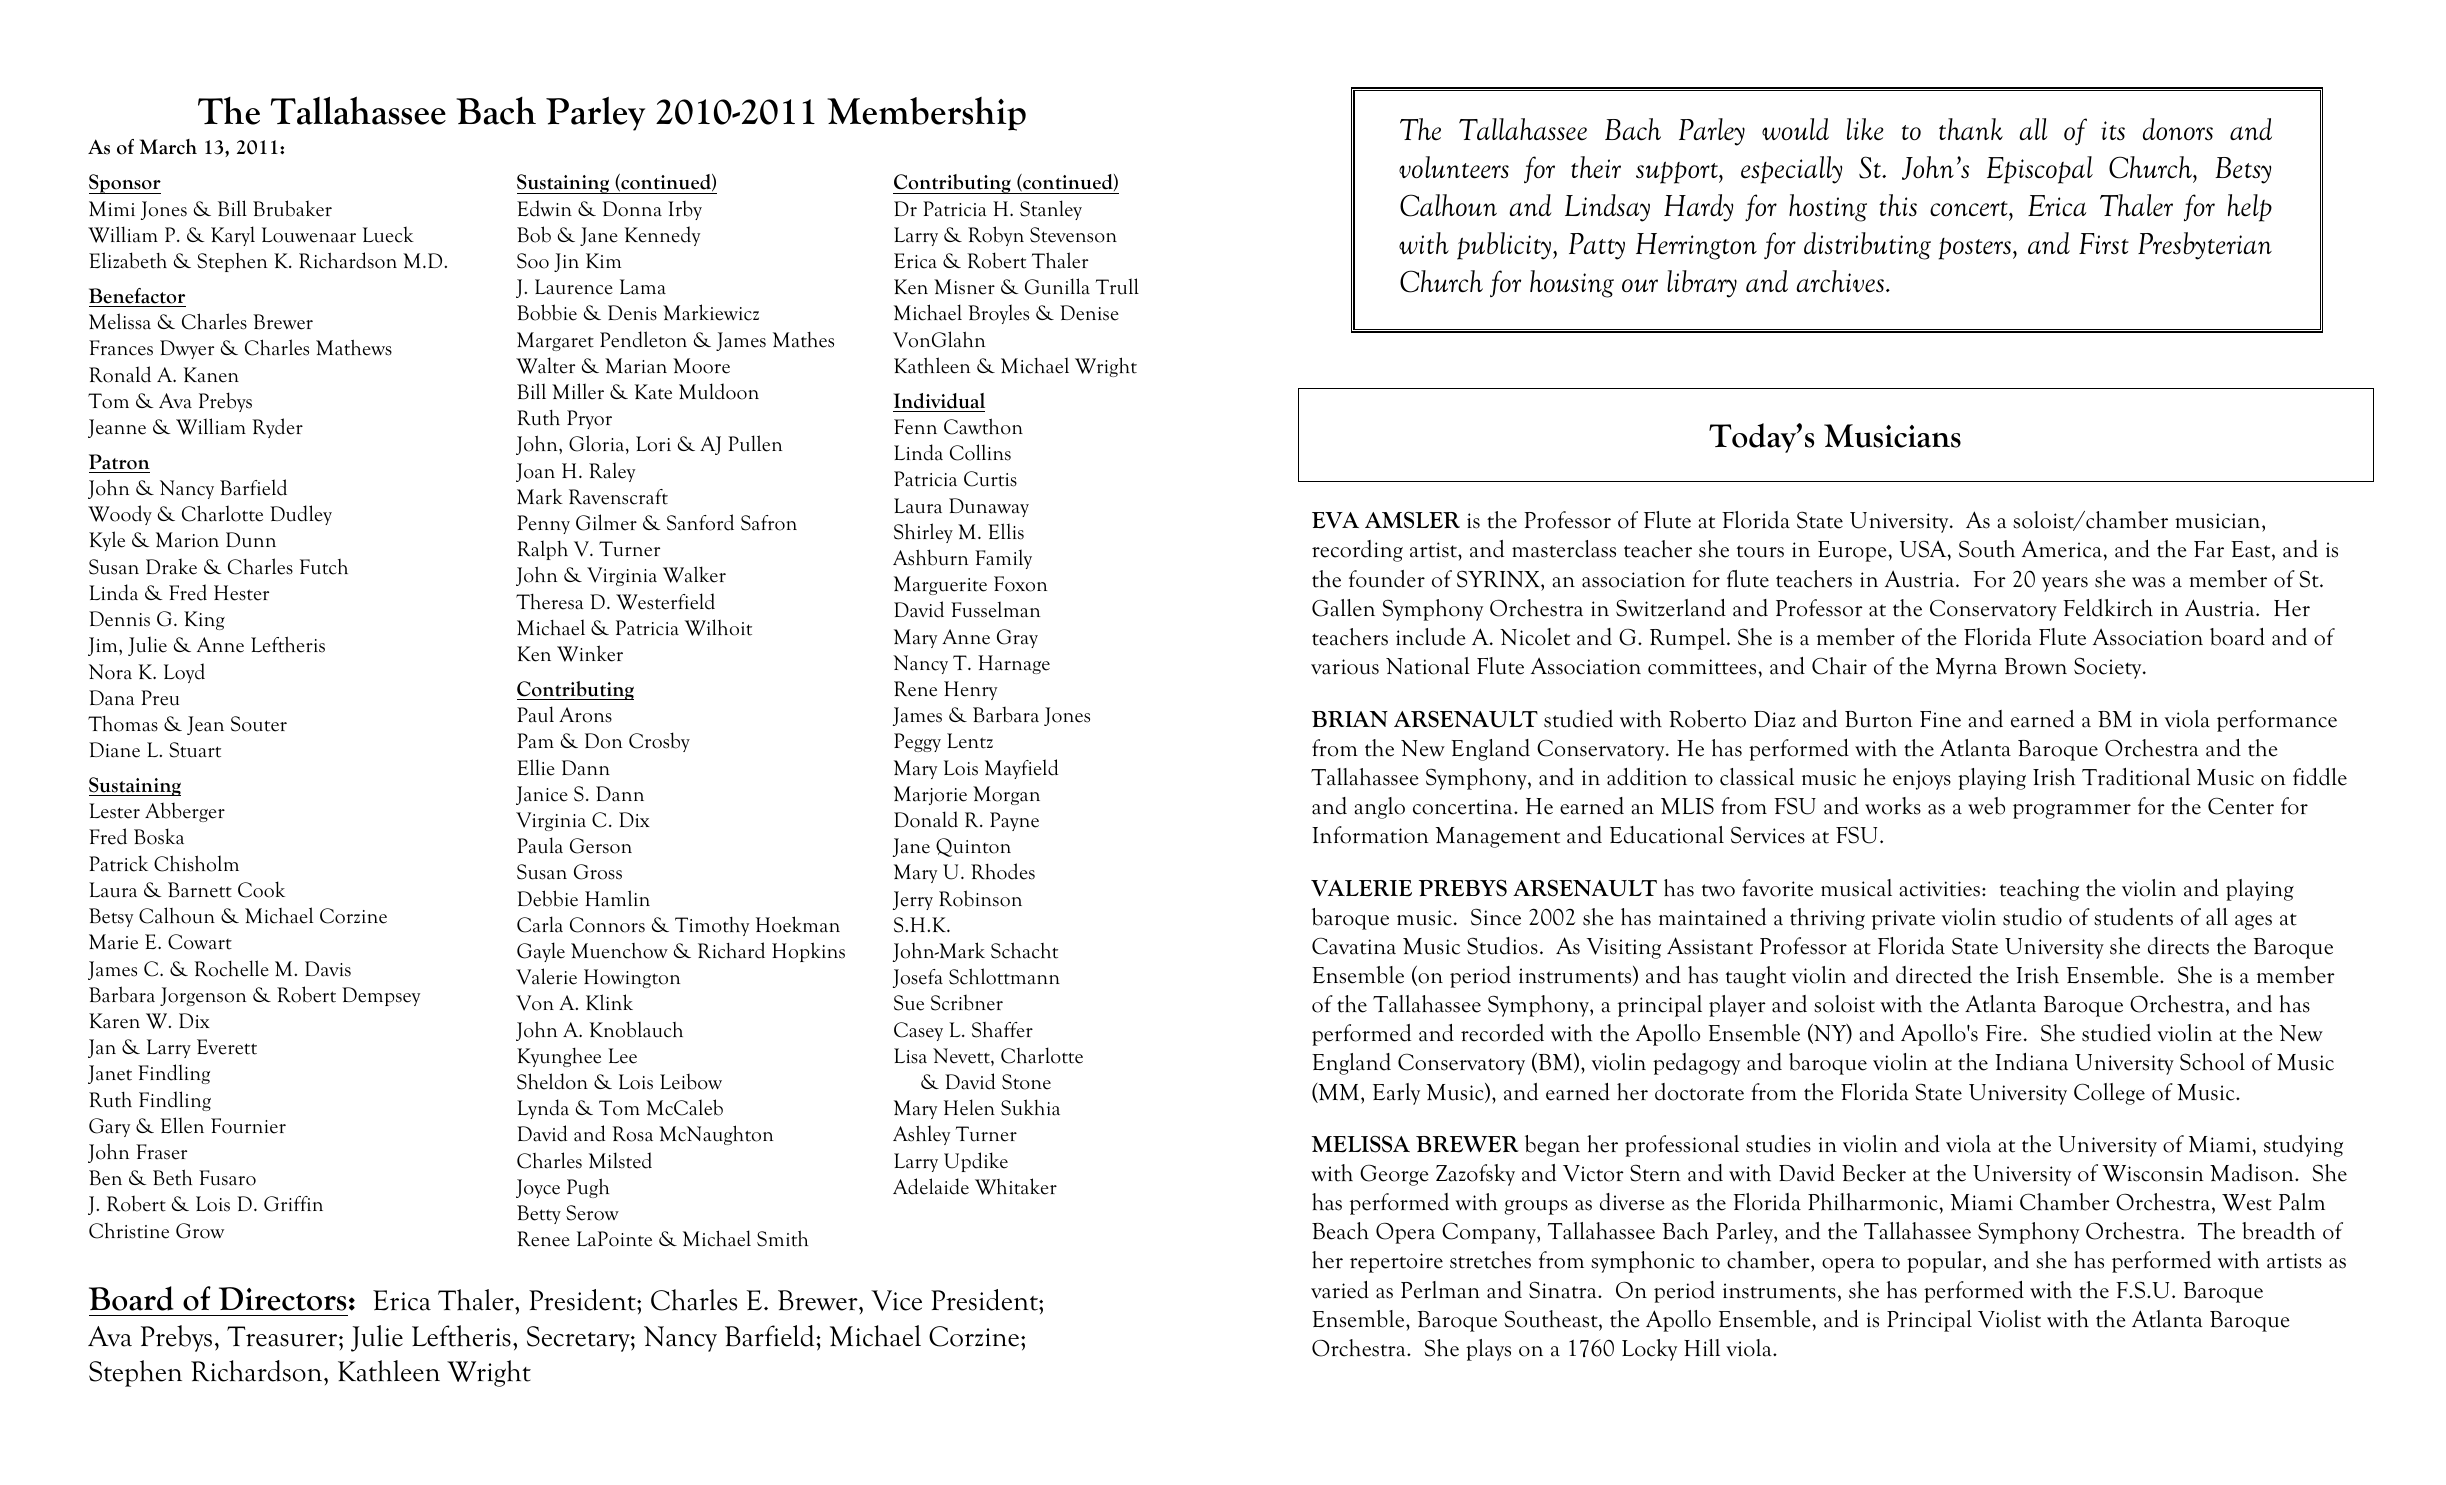 The width and height of the page is (2446, 1485). Describe the element at coordinates (980, 452) in the page. I see `Collins` at that location.
